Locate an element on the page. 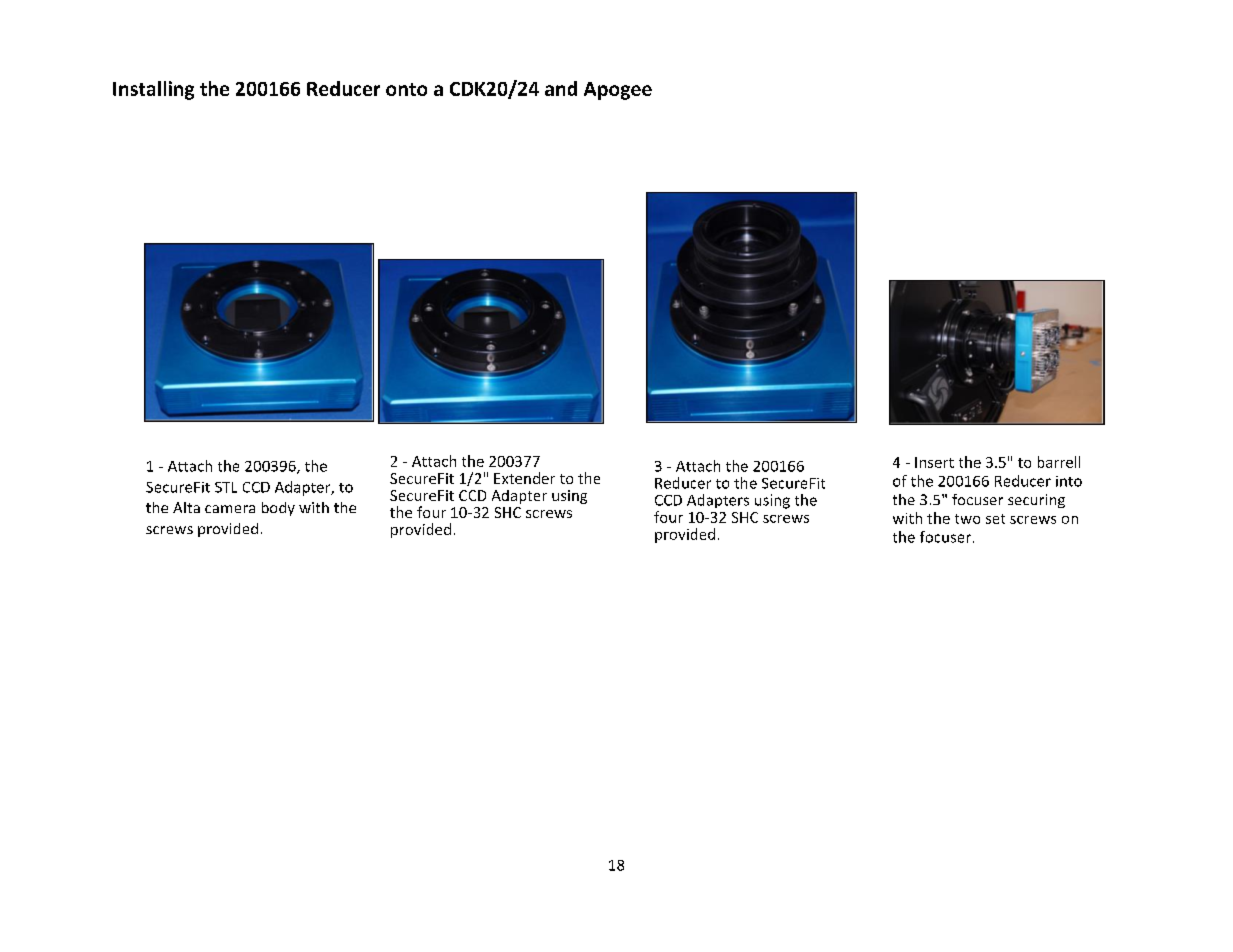  Apogee is located at coordinates (618, 91).
